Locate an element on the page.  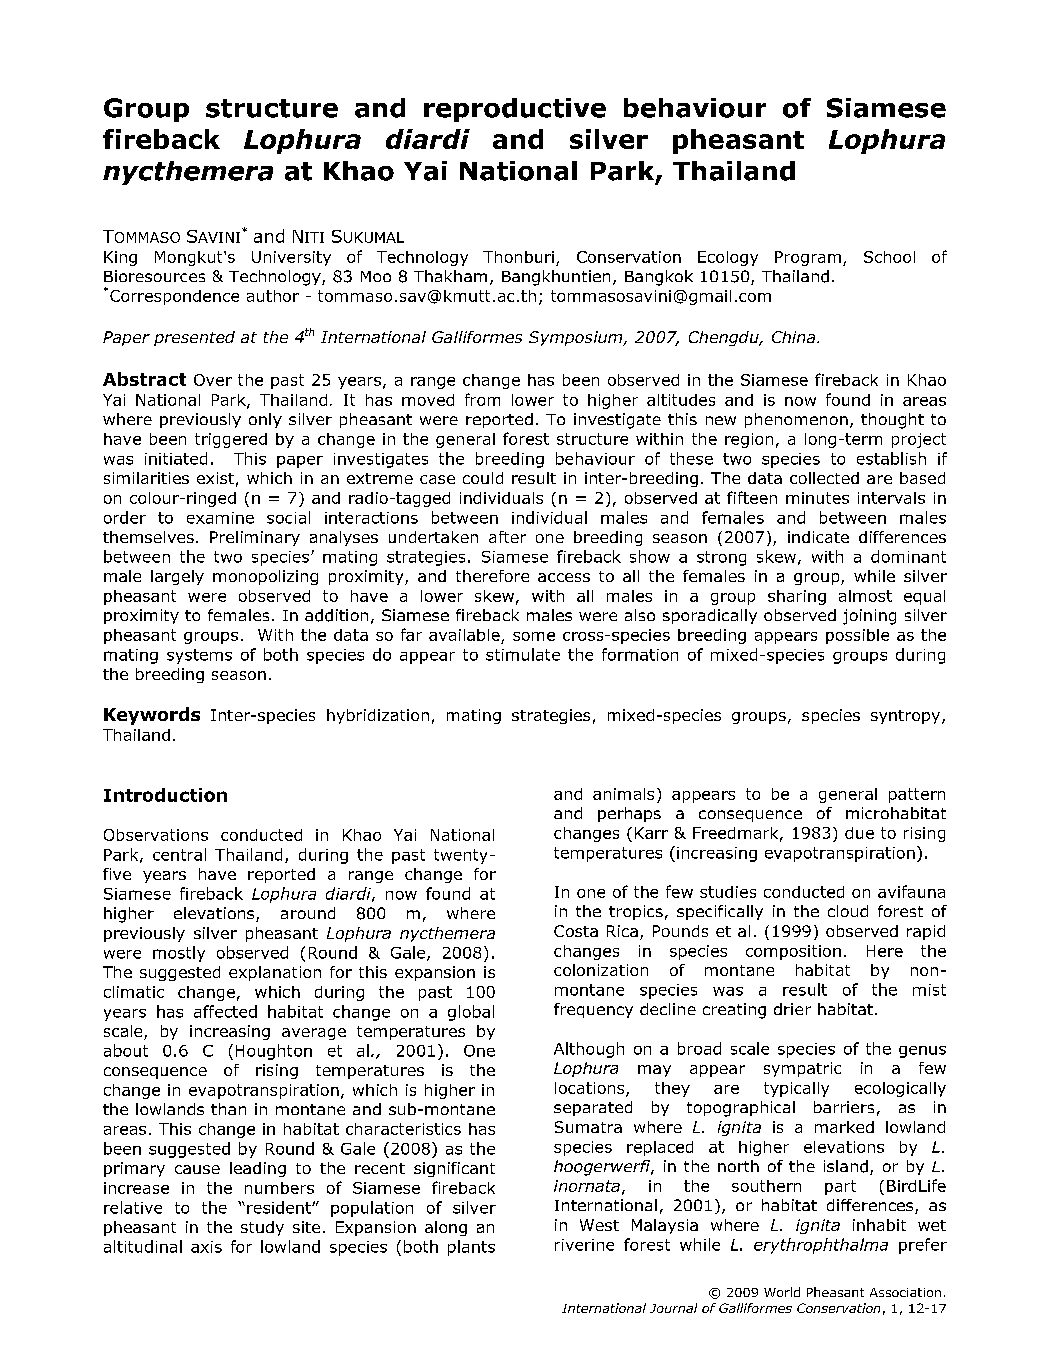
possible is located at coordinates (857, 636).
